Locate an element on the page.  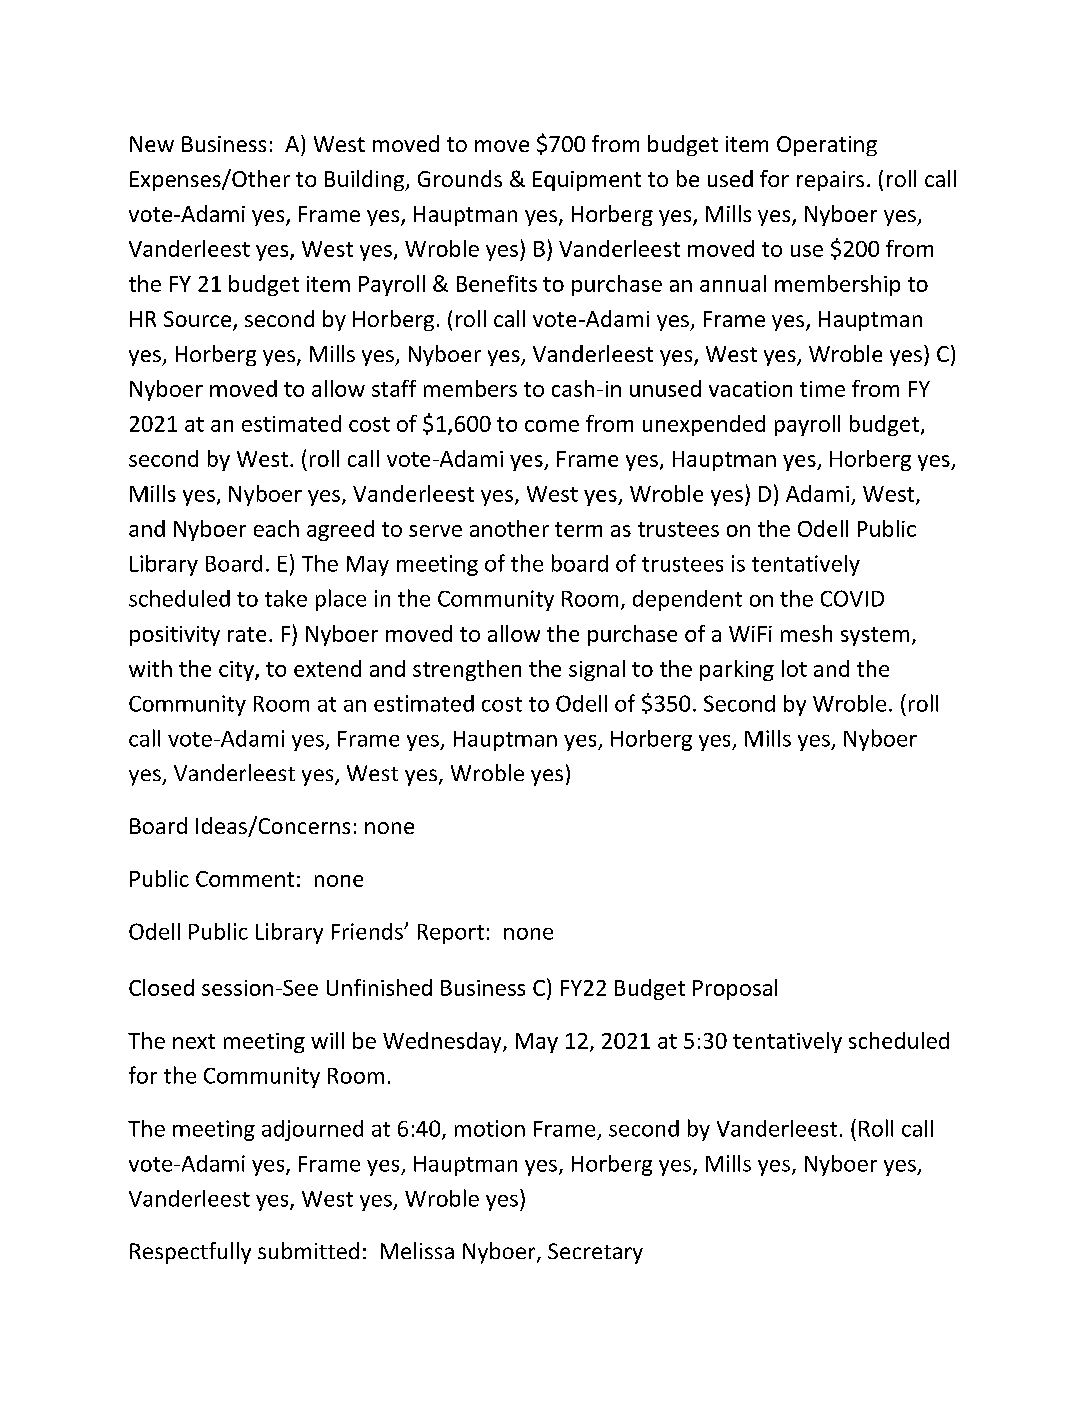
Grounds is located at coordinates (460, 178).
